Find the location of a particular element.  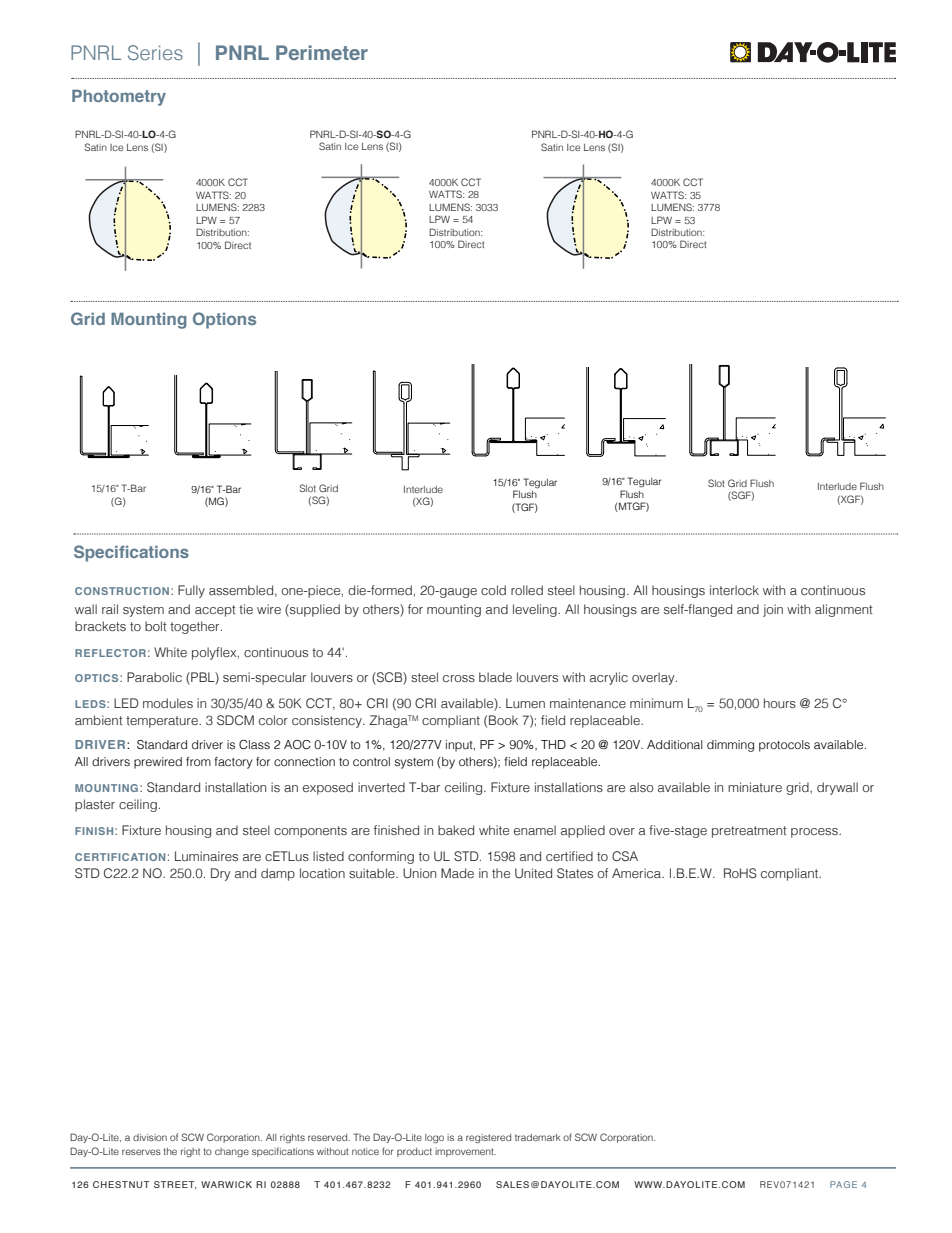

improvement is located at coordinates (465, 1152).
